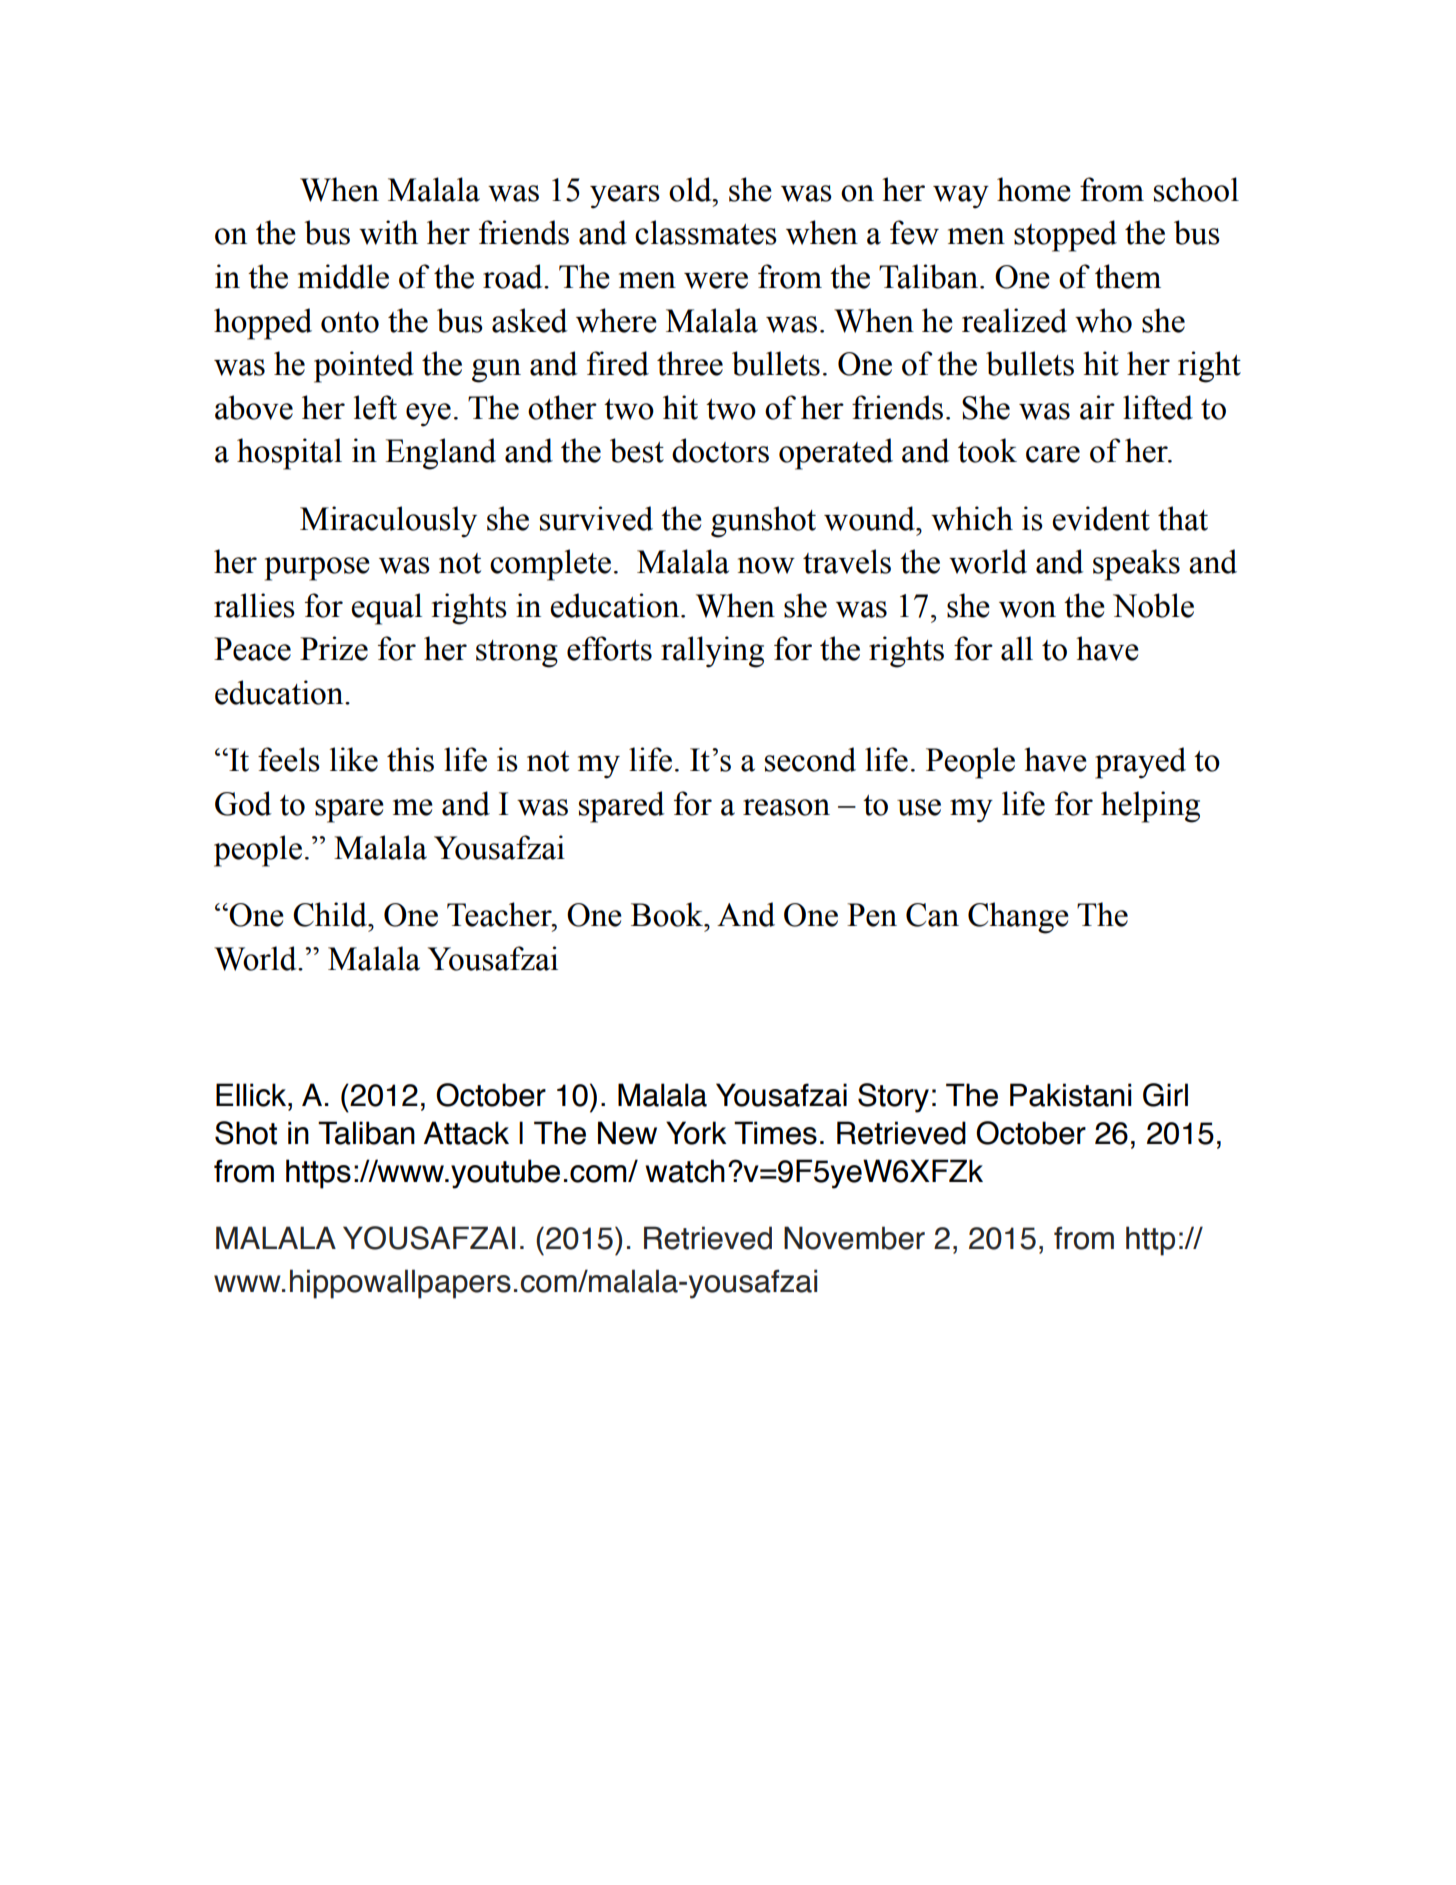  What do you see at coordinates (1053, 454) in the document?
I see `care` at bounding box center [1053, 454].
